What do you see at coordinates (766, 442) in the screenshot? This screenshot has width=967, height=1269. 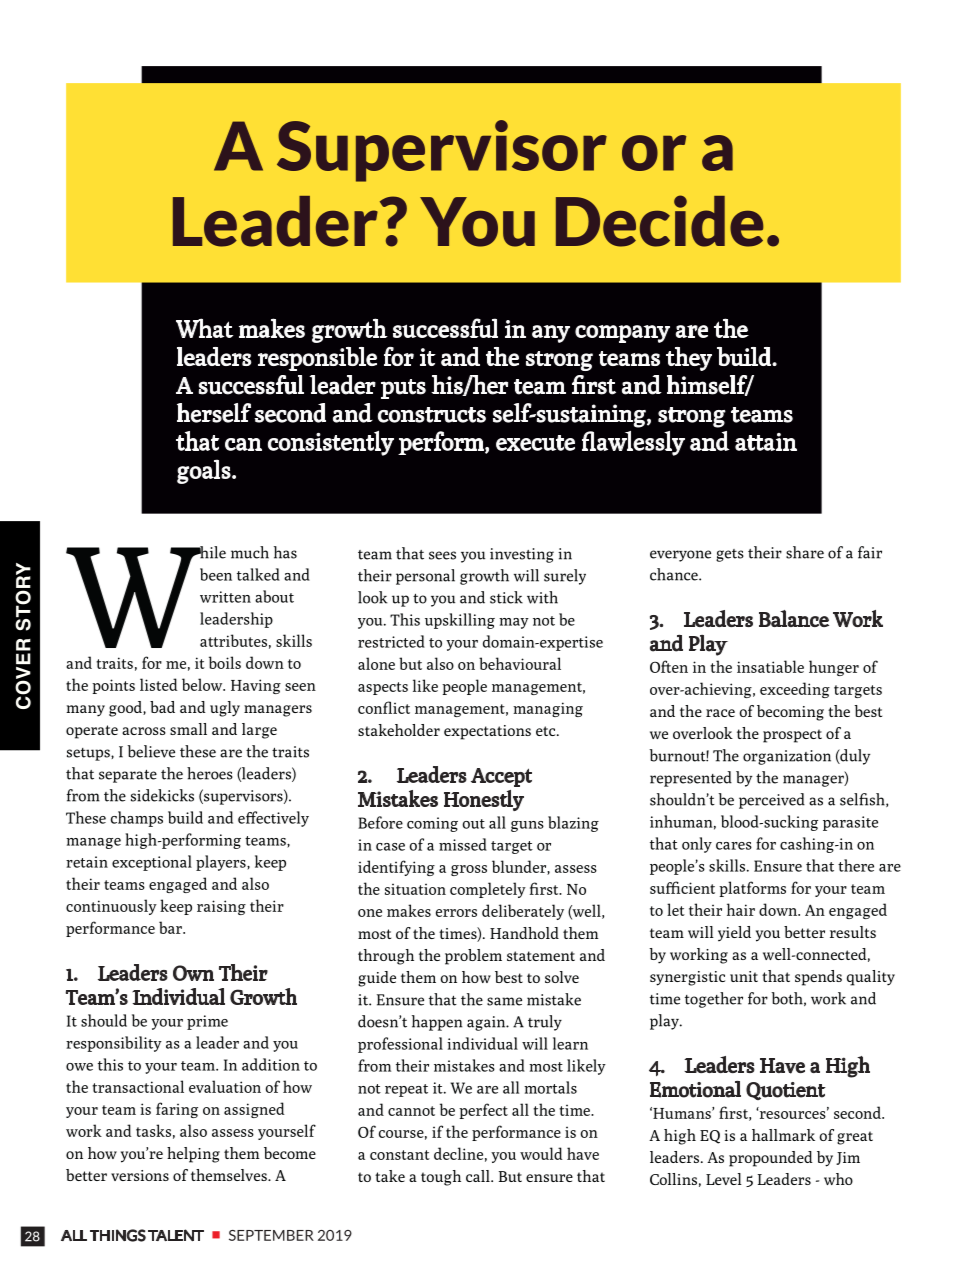 I see `attain` at bounding box center [766, 442].
